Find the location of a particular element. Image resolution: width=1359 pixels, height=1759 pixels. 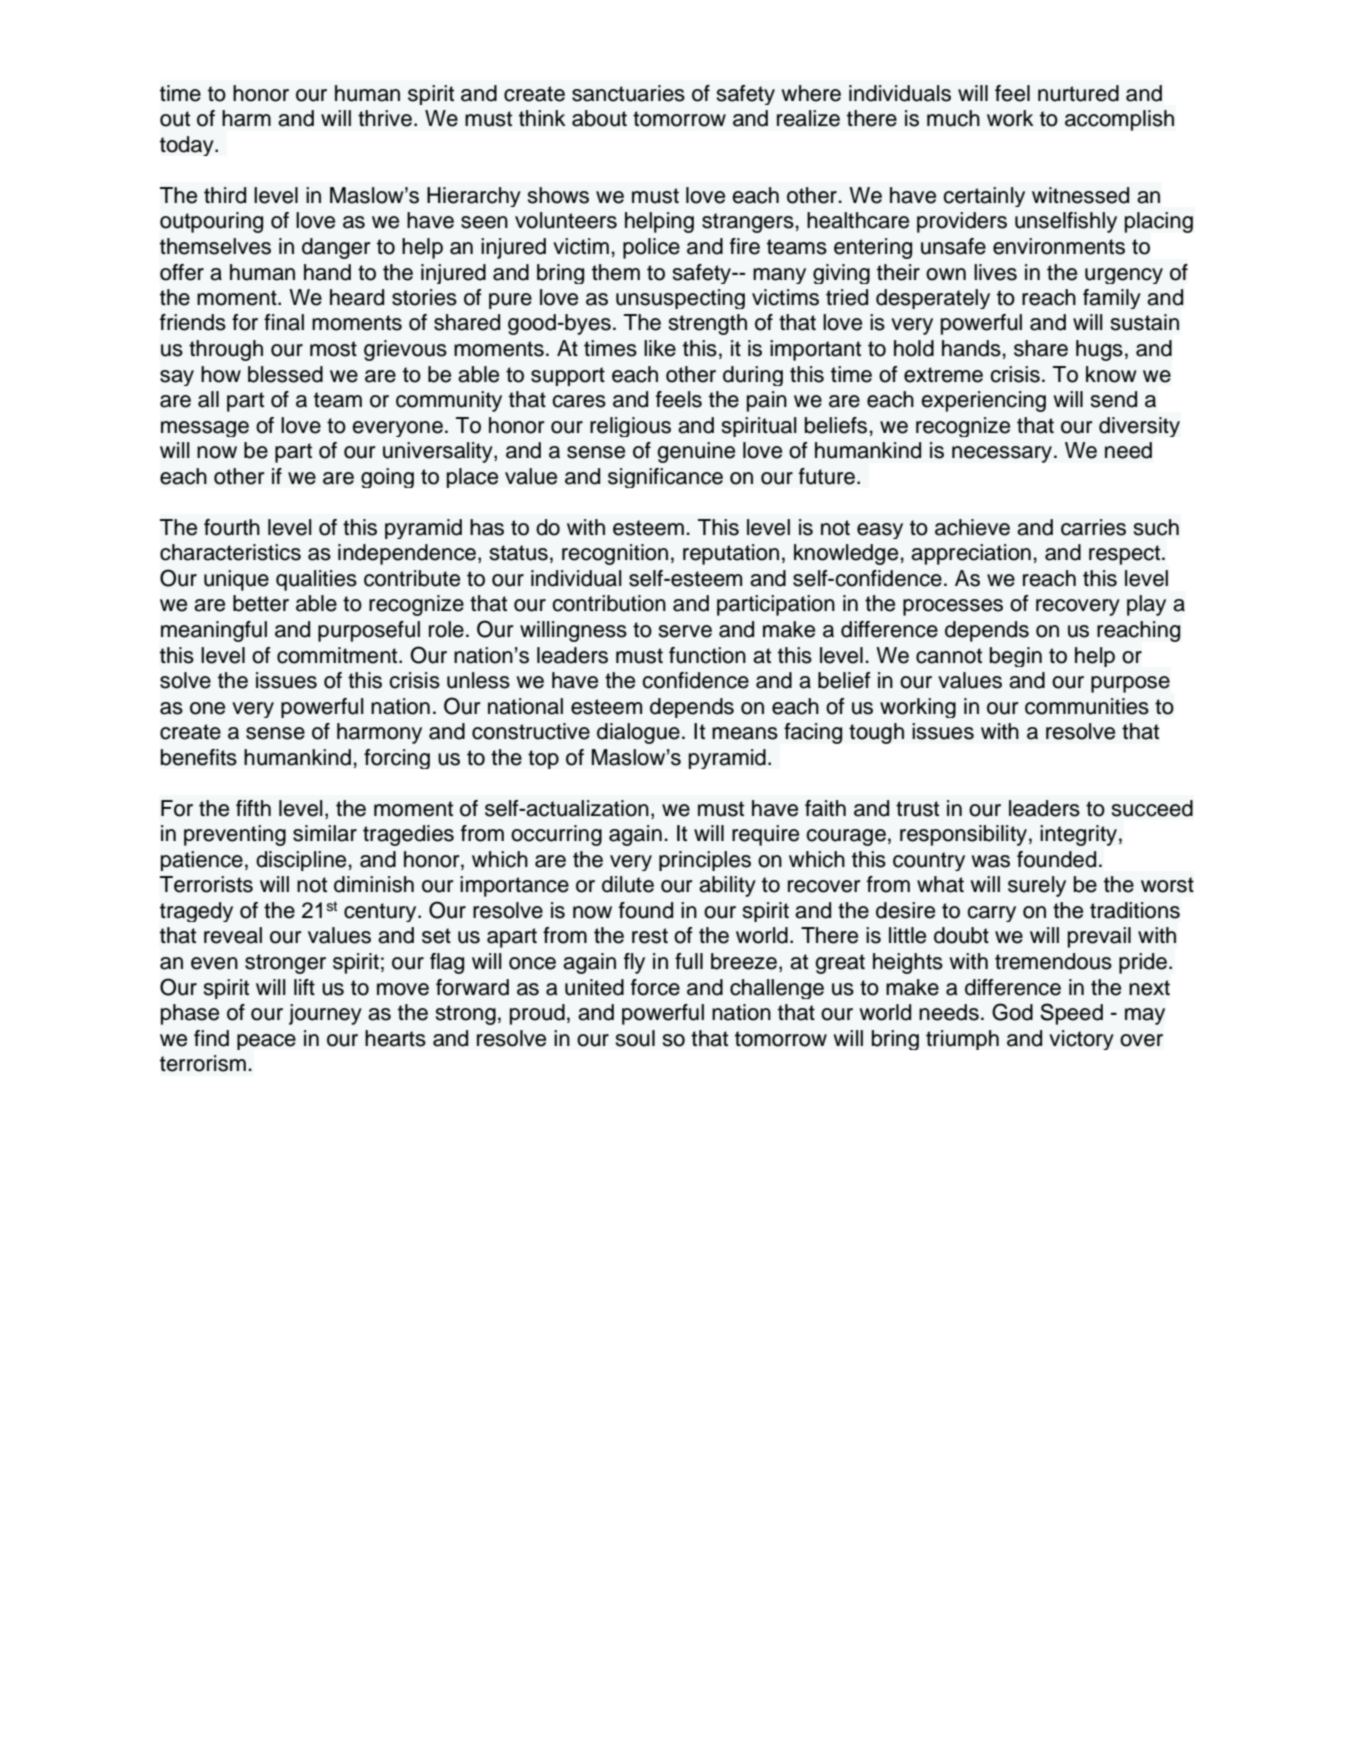

benefits is located at coordinates (199, 757).
